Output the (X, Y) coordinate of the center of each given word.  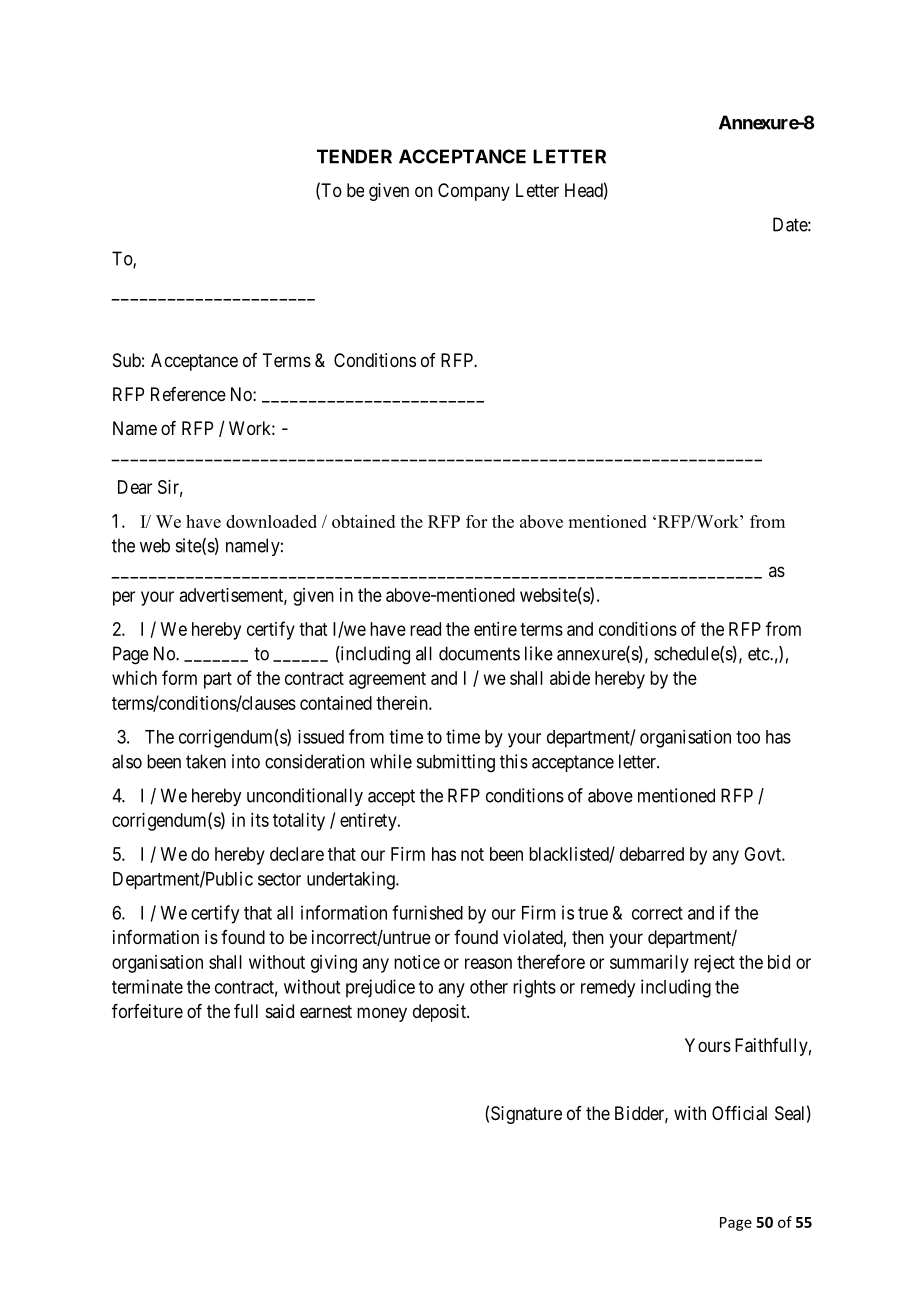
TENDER (354, 156)
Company (474, 192)
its (260, 820)
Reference (188, 394)
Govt (763, 854)
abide (570, 678)
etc (759, 654)
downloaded (271, 521)
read (425, 629)
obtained (363, 521)
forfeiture (147, 1011)
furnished (427, 912)
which (134, 678)
